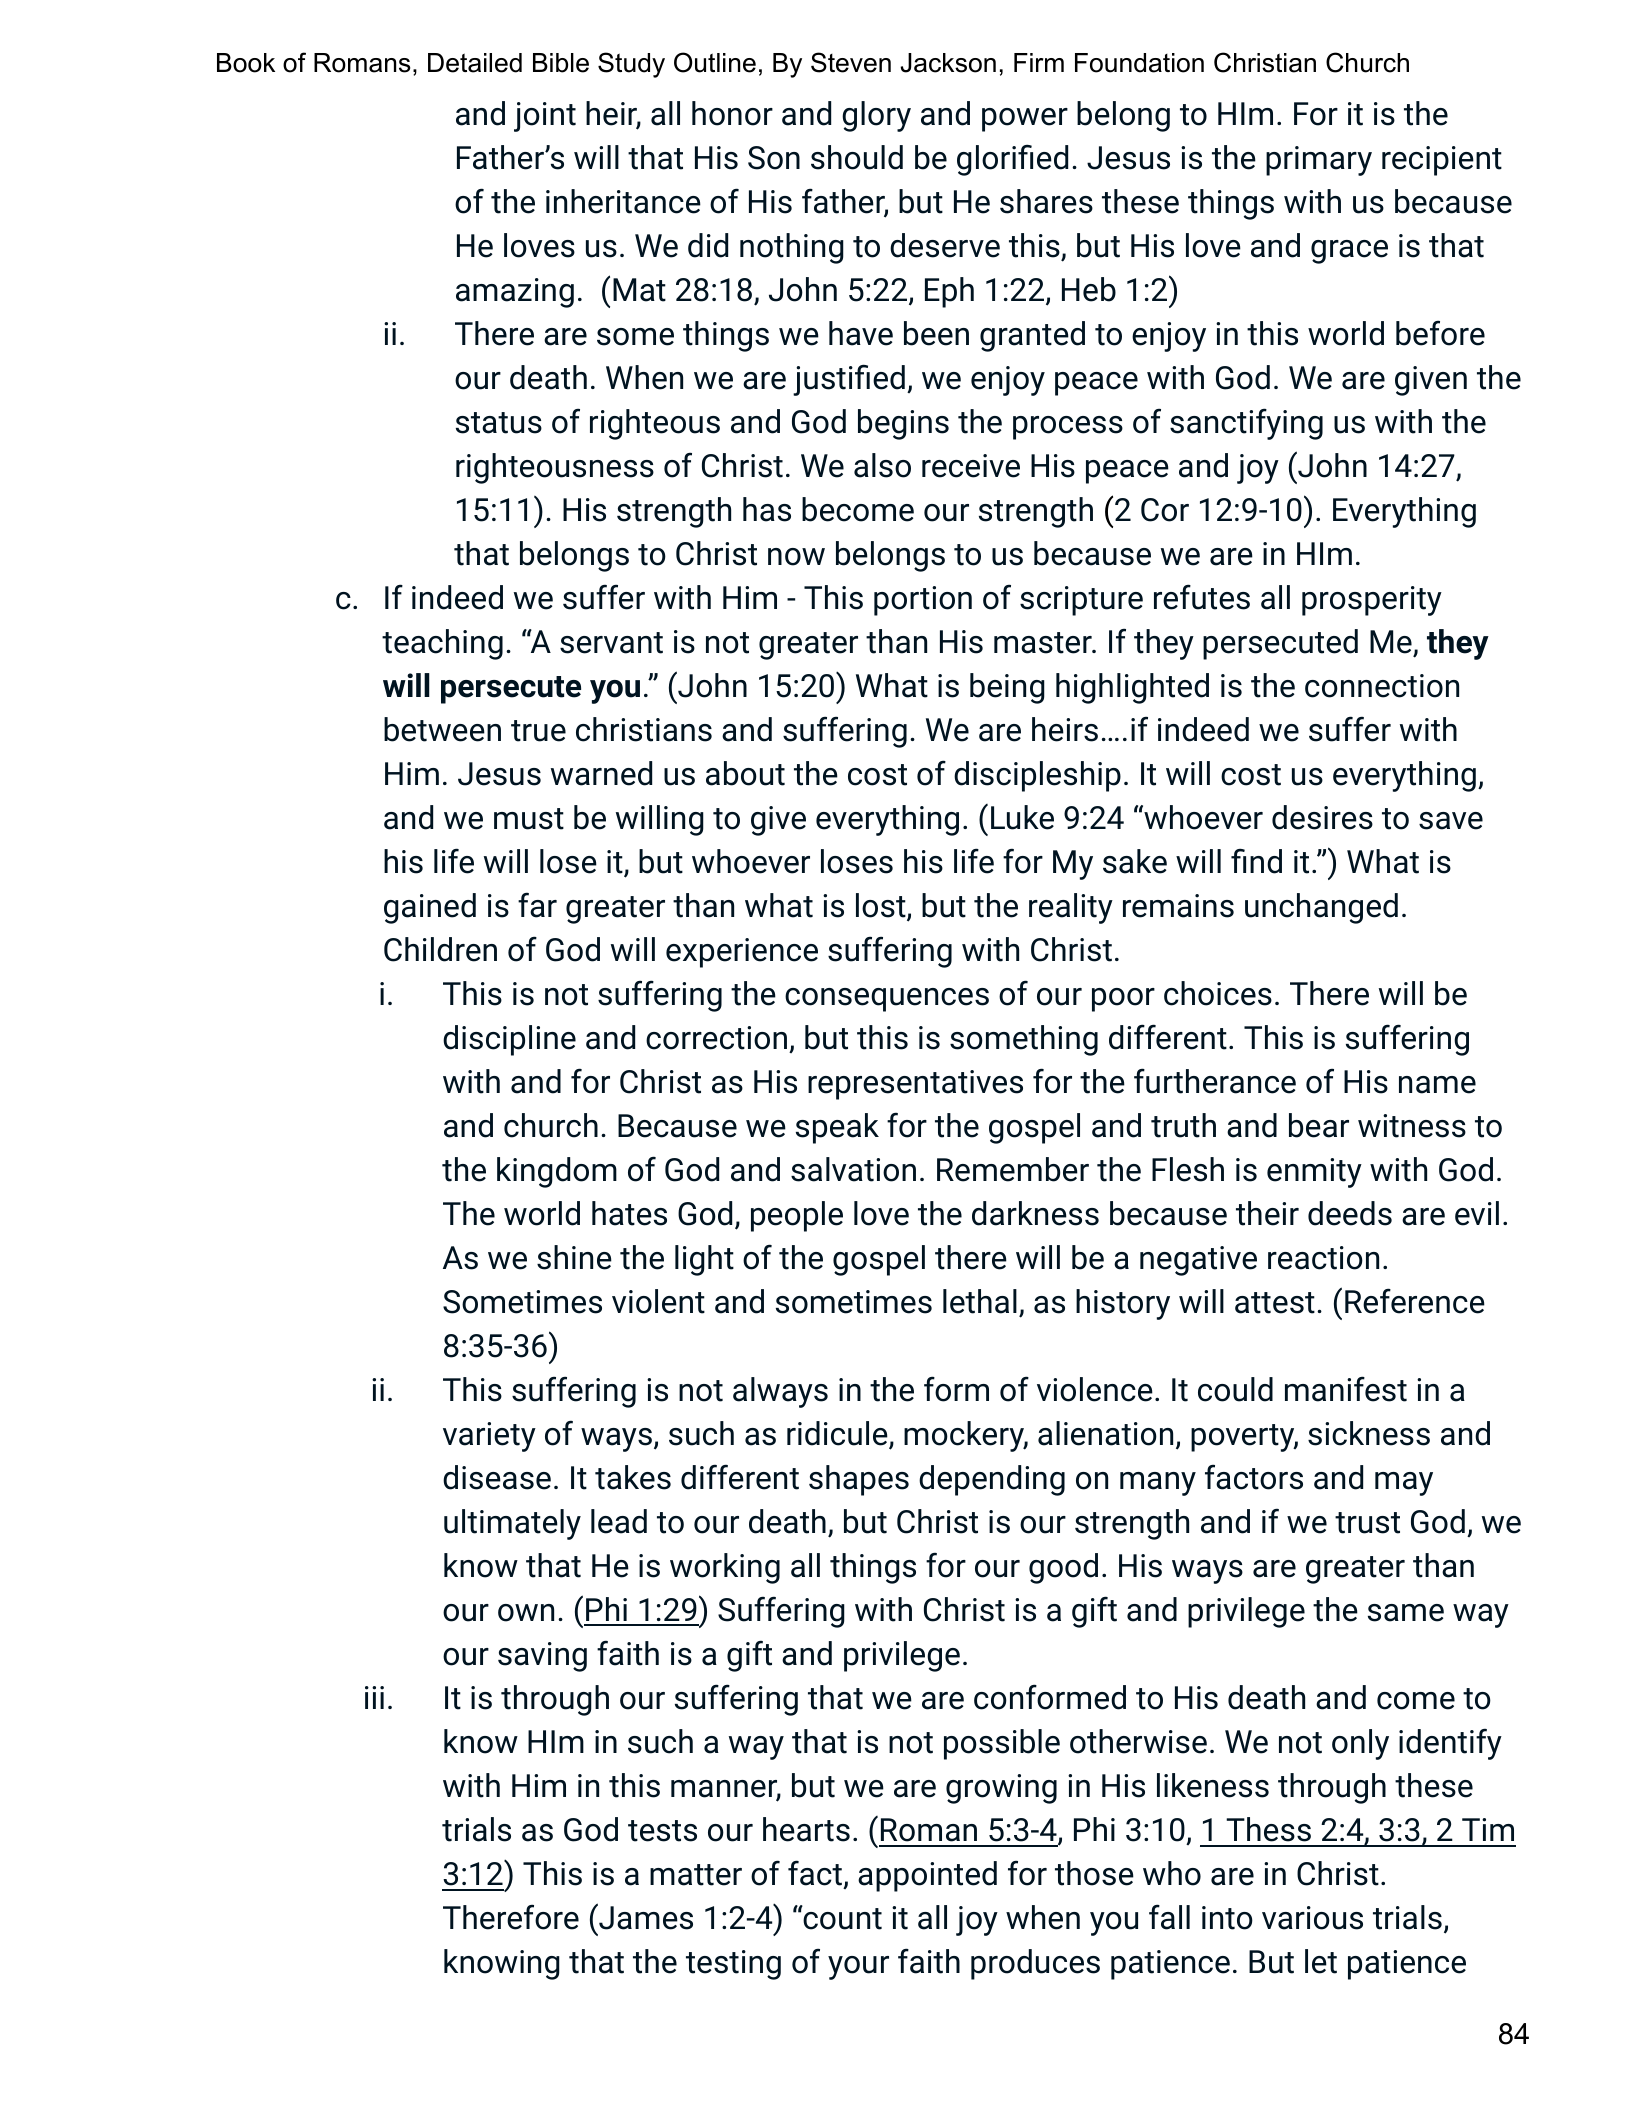  What do you see at coordinates (1218, 993) in the page?
I see `choices` at bounding box center [1218, 993].
